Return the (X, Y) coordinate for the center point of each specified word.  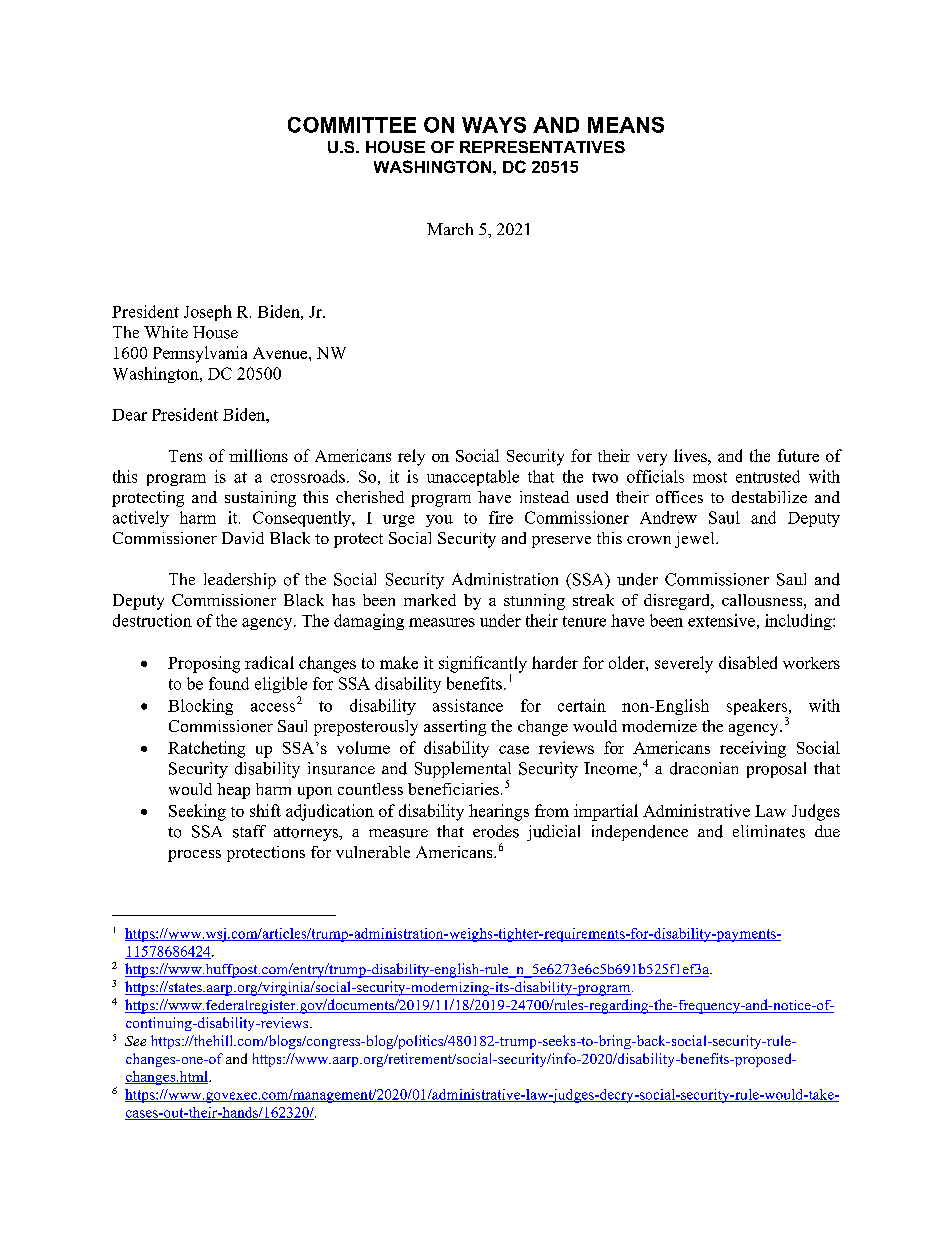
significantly (483, 665)
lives (691, 455)
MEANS (626, 125)
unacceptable (473, 478)
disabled (748, 662)
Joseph (208, 313)
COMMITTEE (352, 125)
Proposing (204, 664)
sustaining (260, 499)
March (450, 229)
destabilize (769, 497)
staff (249, 831)
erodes (496, 831)
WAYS (494, 125)
